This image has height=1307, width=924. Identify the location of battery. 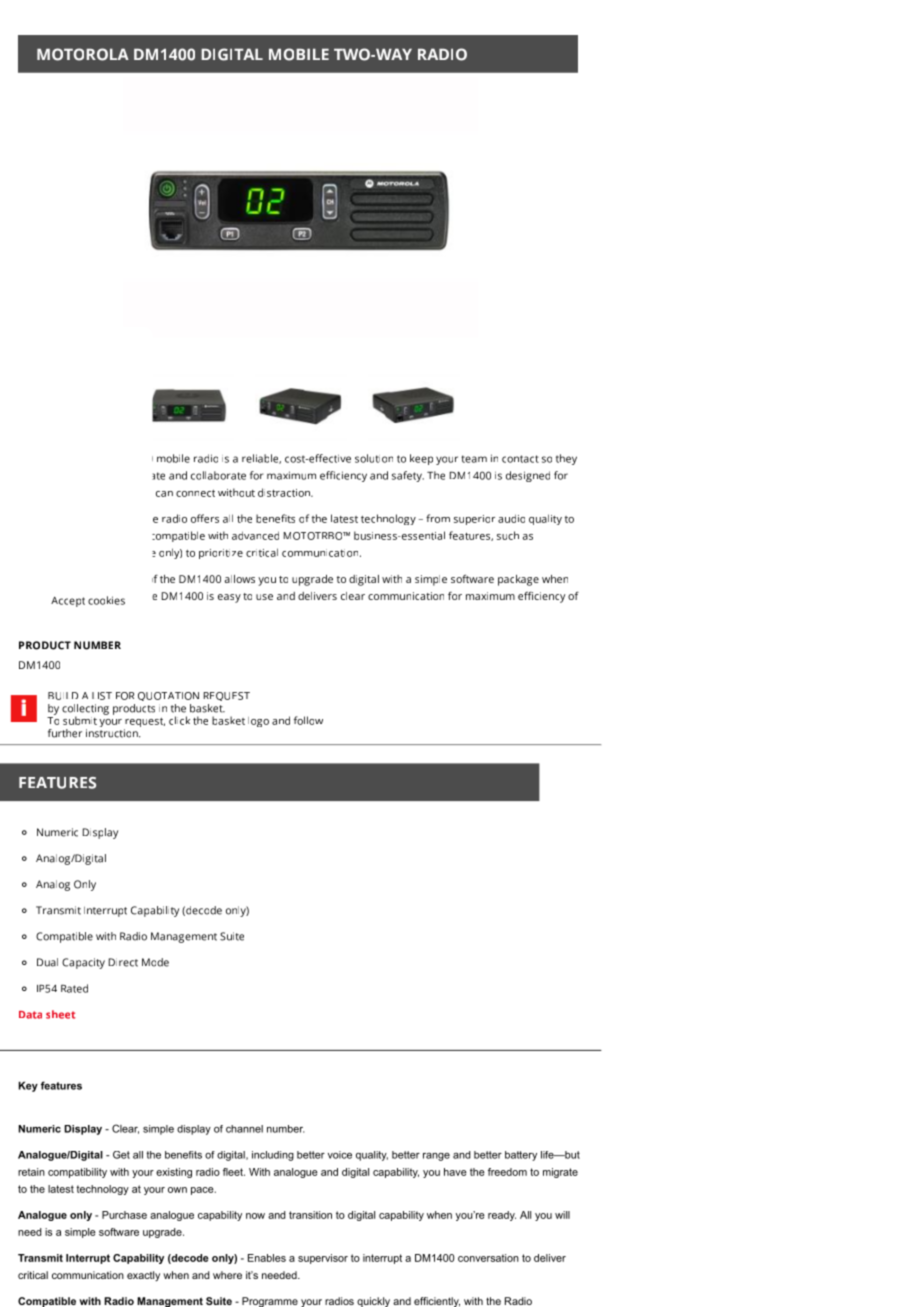
(521, 1156).
